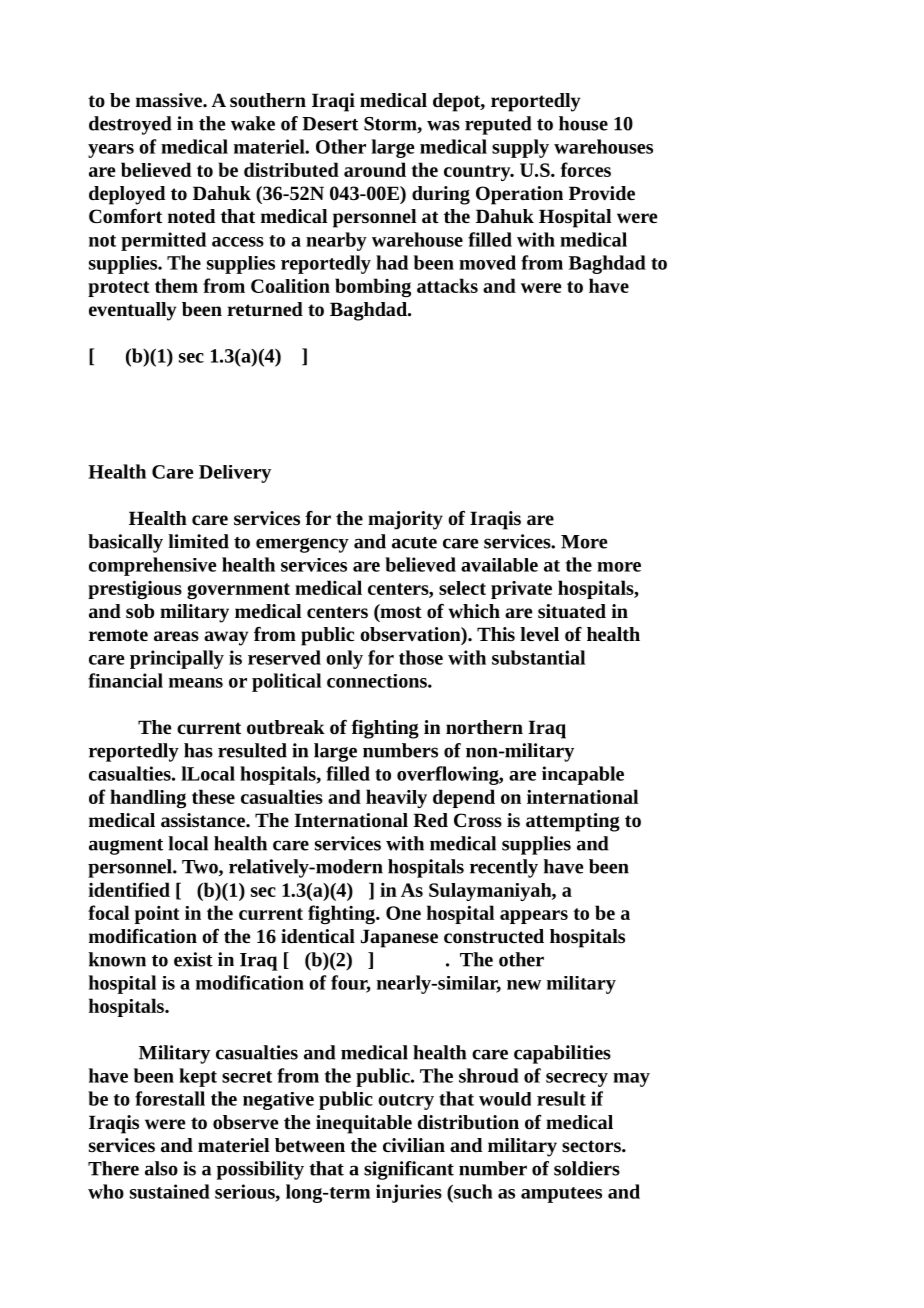 The width and height of the screenshot is (924, 1308). Describe the element at coordinates (170, 100) in the screenshot. I see `massive` at that location.
